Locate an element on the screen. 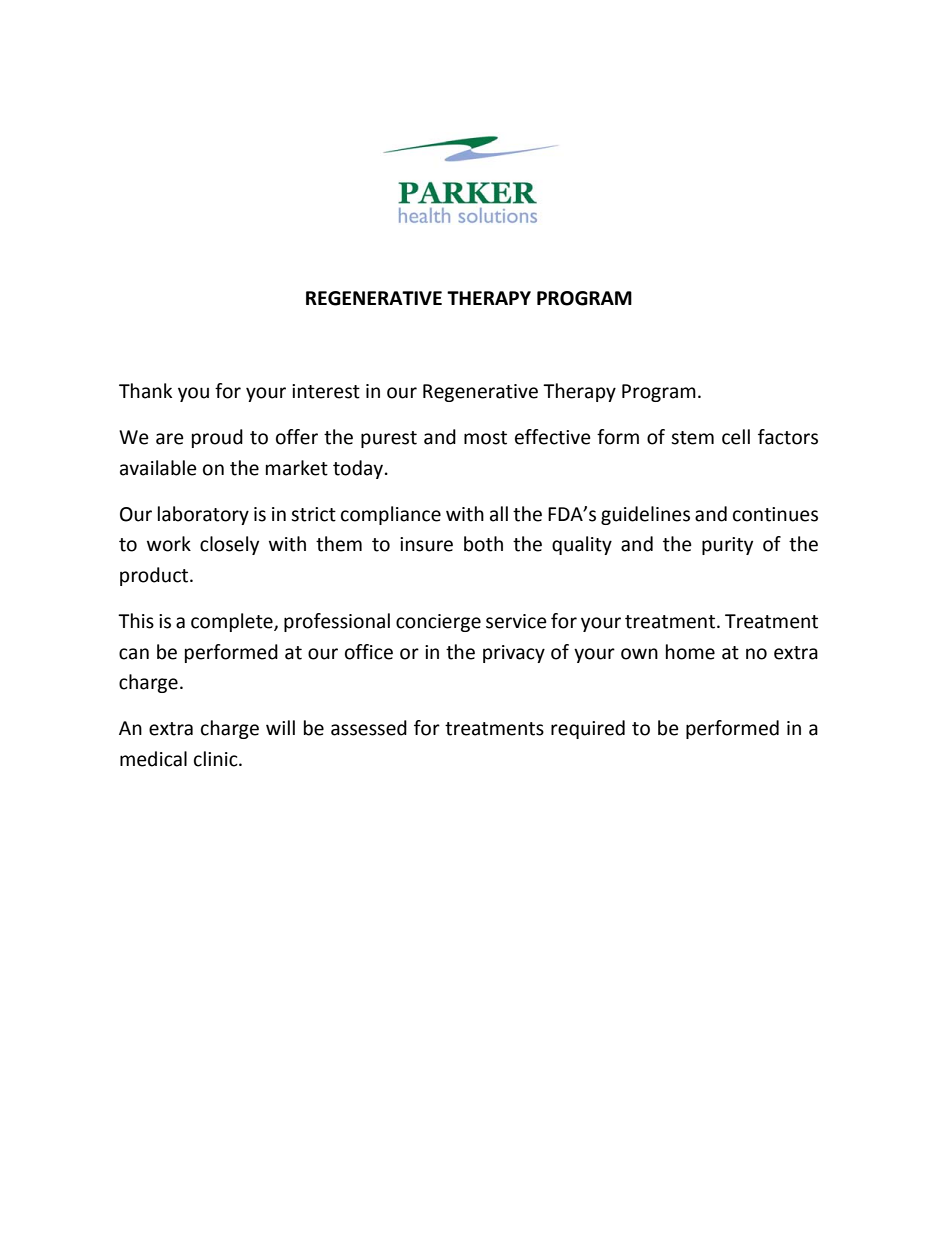 This screenshot has width=952, height=1233. clinic is located at coordinates (217, 759).
